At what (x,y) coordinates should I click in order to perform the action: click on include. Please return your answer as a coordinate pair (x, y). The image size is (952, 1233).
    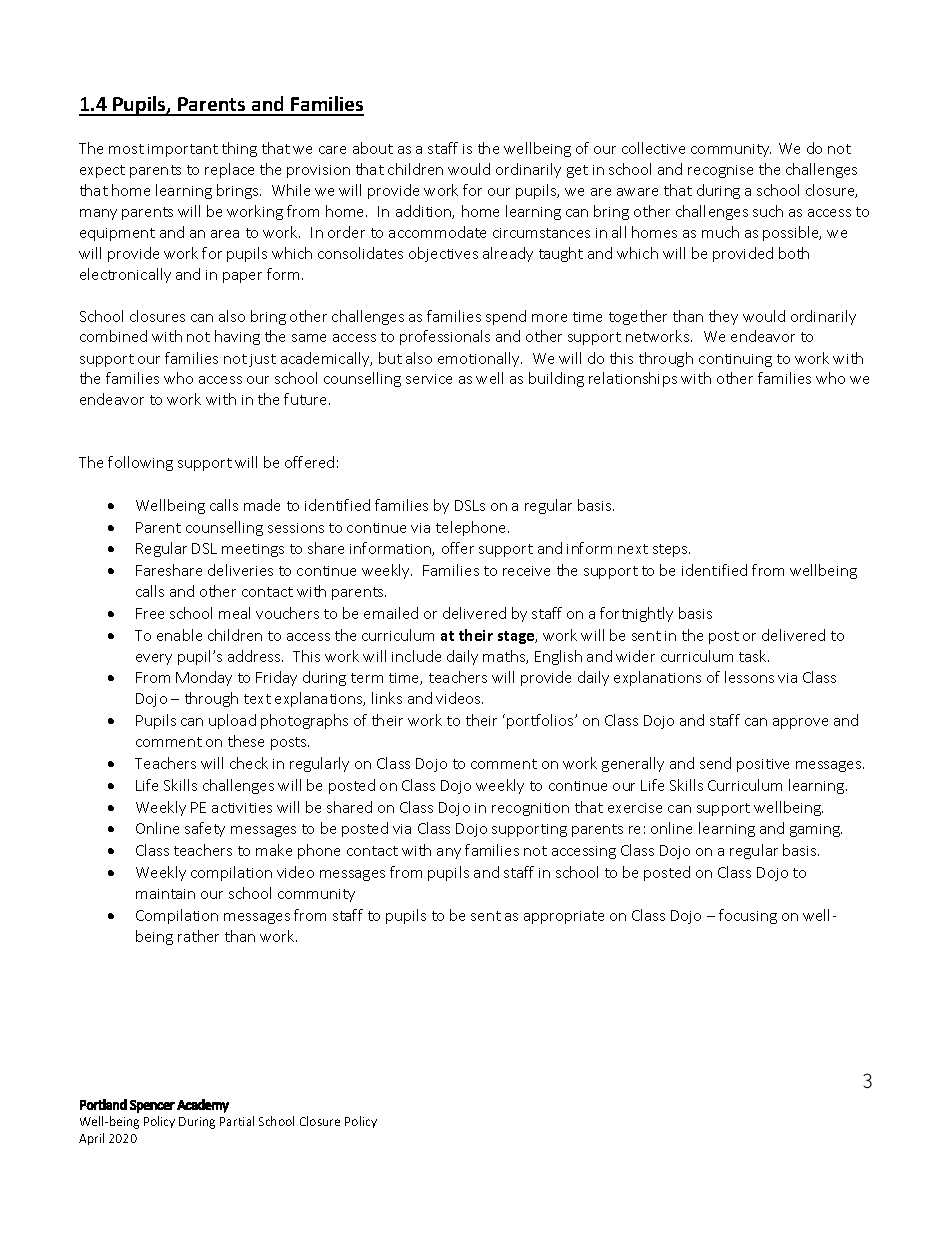
    Looking at the image, I should click on (416, 656).
